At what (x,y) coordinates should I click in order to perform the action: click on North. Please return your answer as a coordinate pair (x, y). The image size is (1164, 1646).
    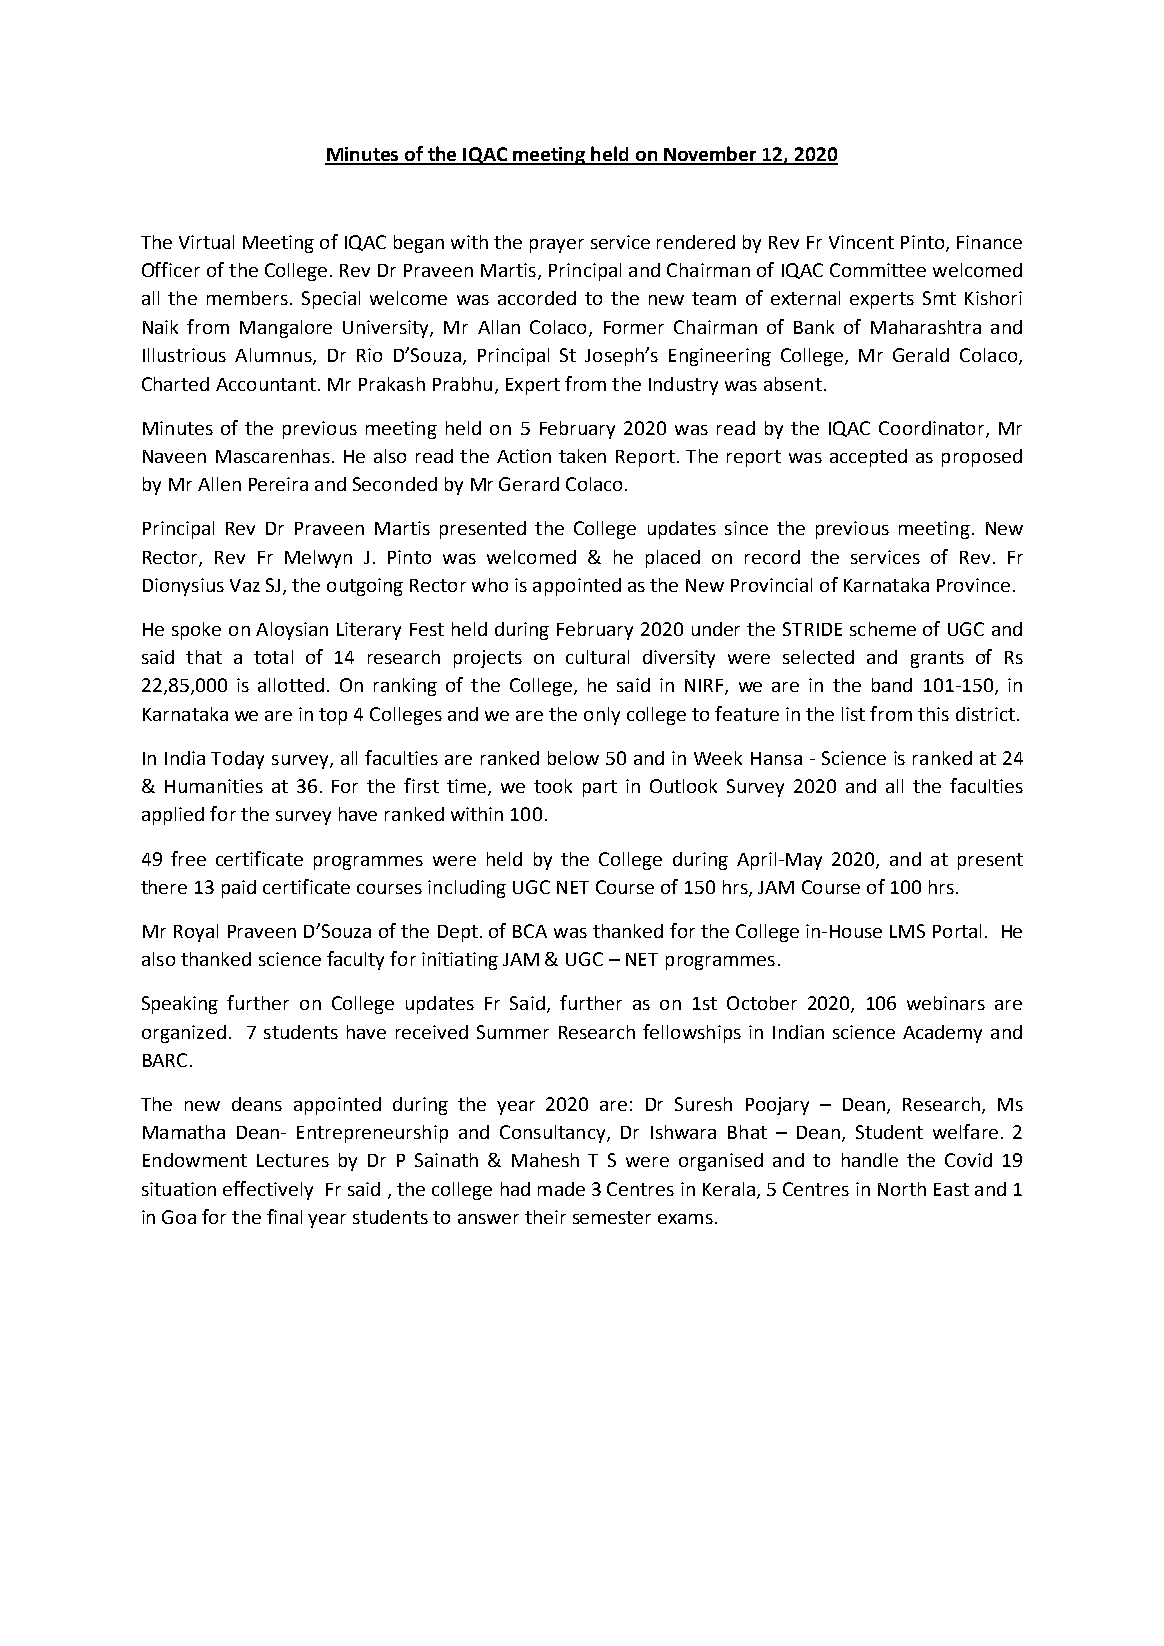
    Looking at the image, I should click on (902, 1189).
